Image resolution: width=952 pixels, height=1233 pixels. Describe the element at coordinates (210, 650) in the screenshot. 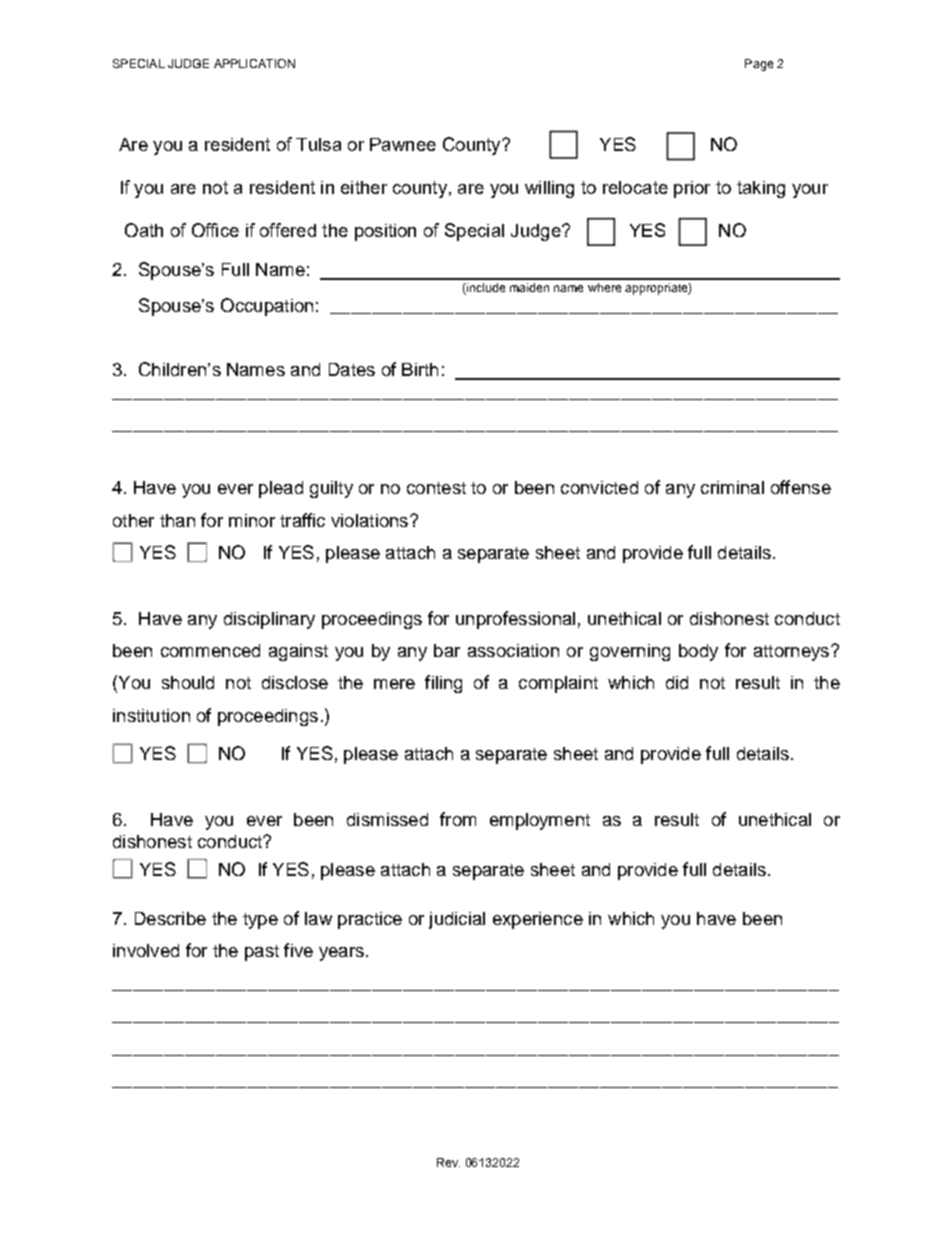

I see `commenced` at that location.
